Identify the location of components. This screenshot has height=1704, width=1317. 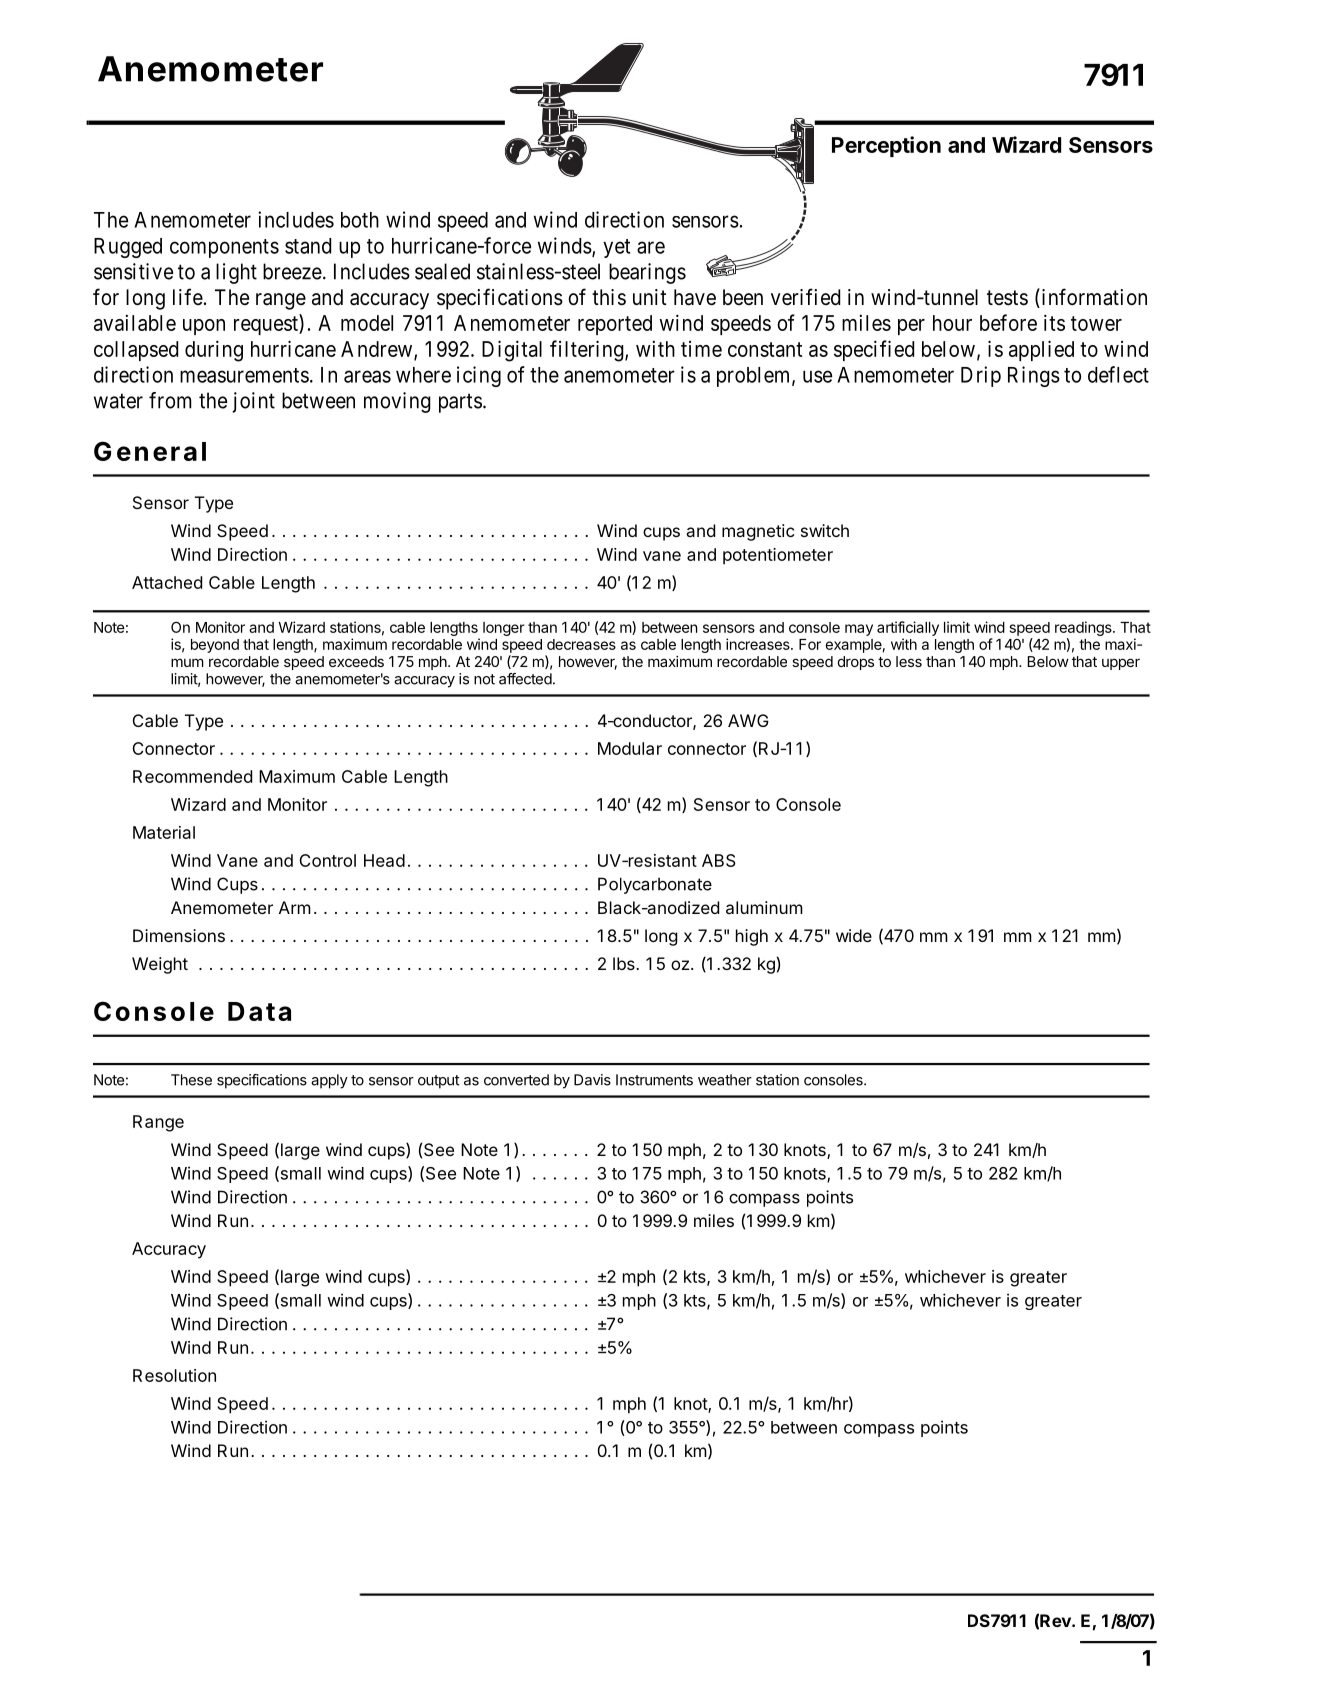
(224, 248).
